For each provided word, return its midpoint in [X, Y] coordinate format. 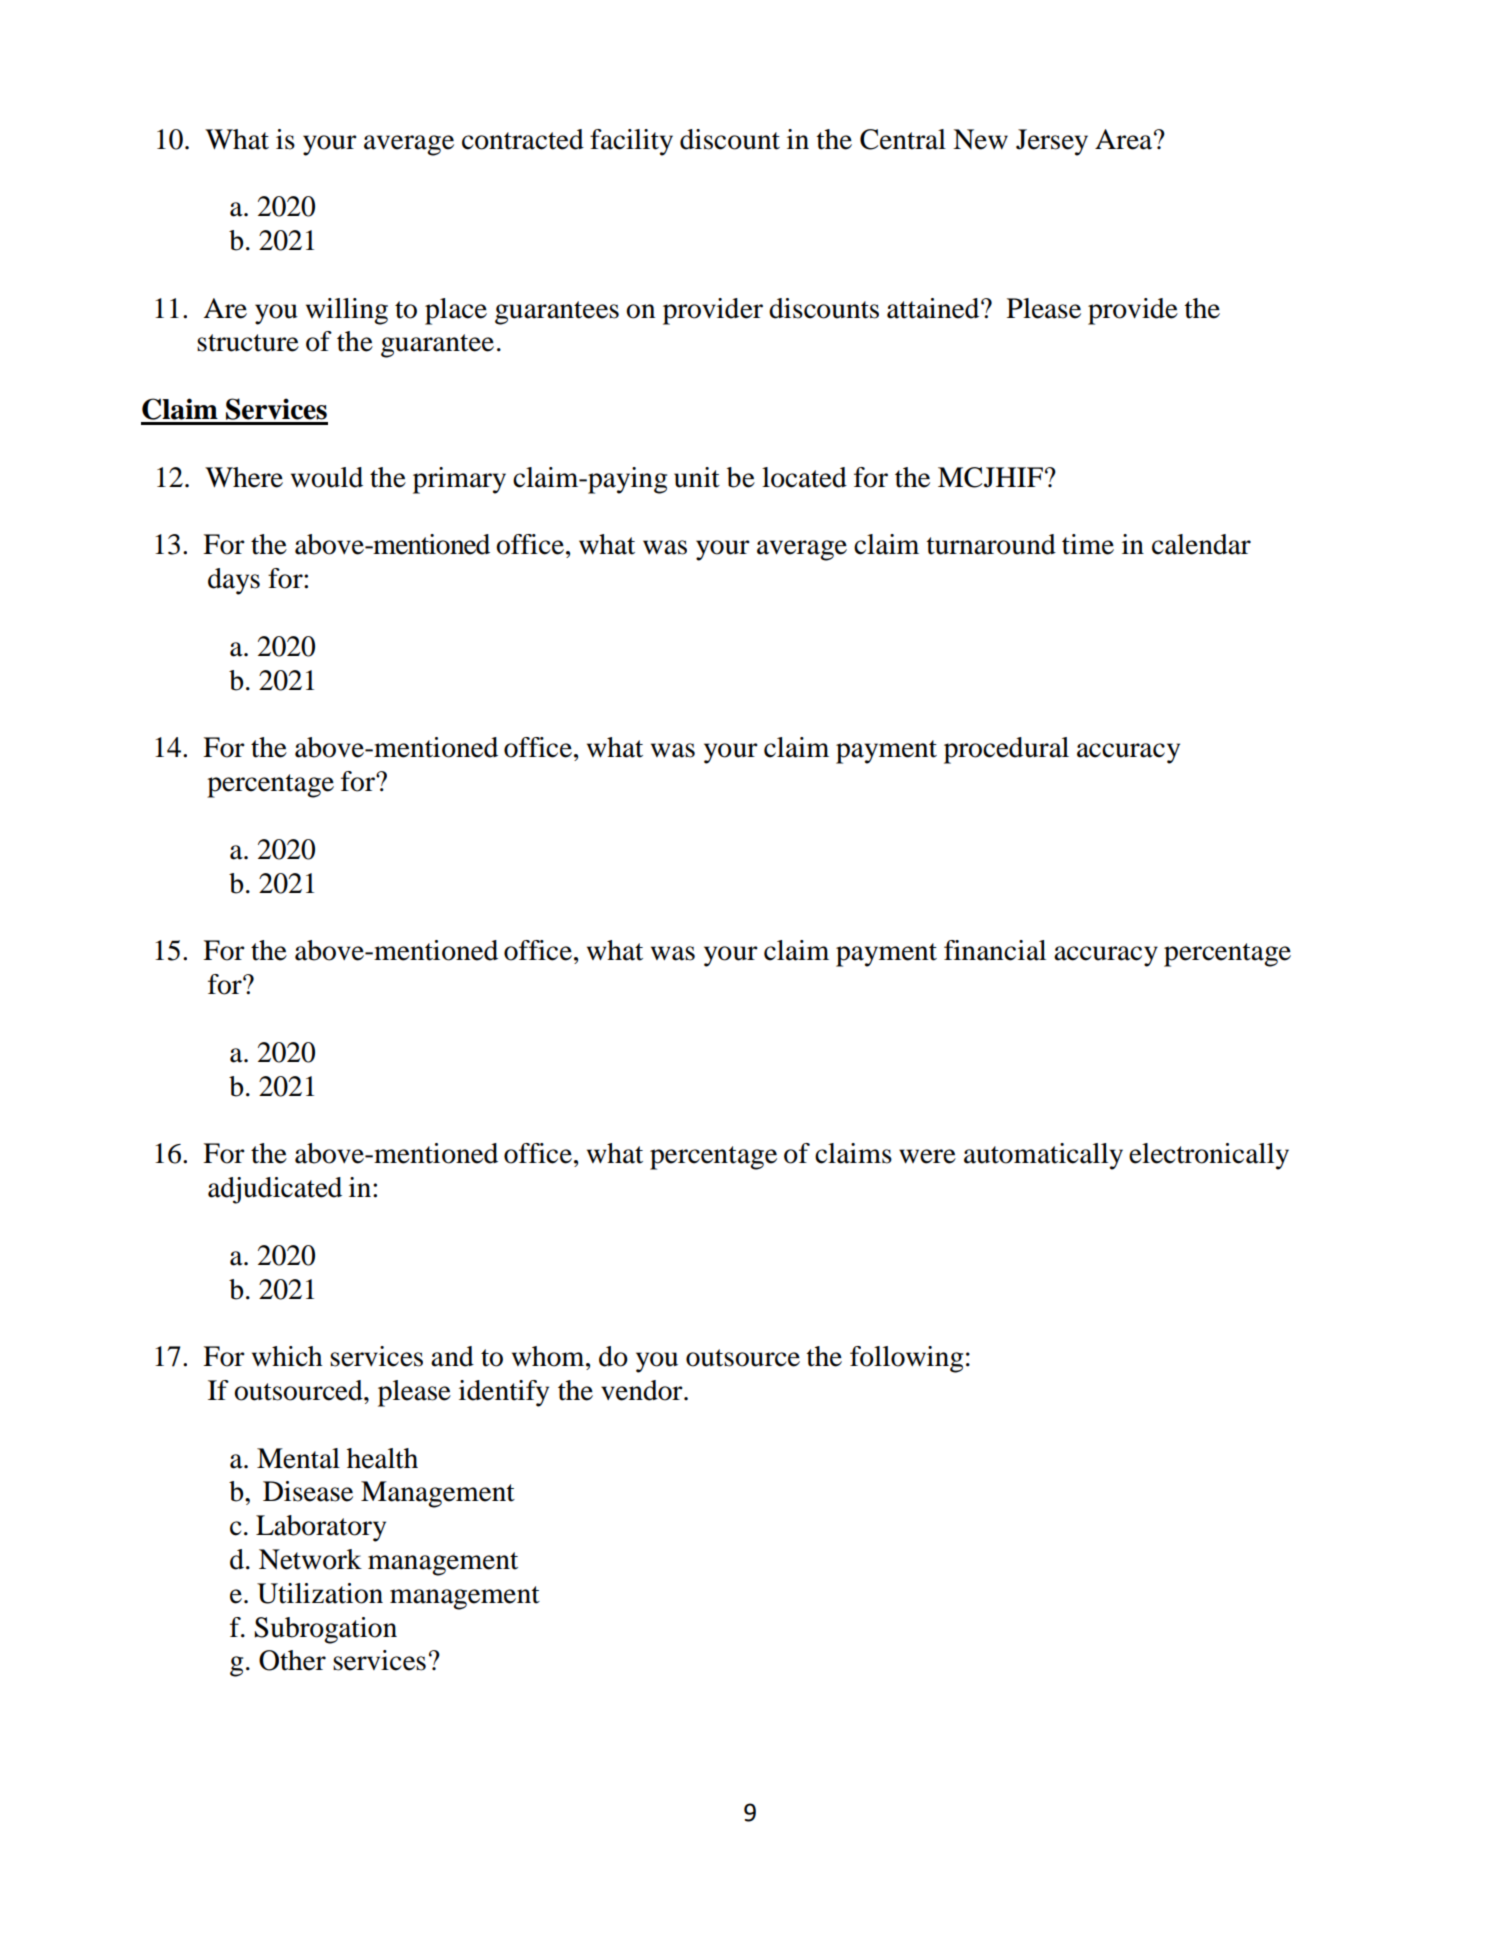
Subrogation [325, 1630]
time [1088, 544]
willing [347, 311]
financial [995, 950]
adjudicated [275, 1190]
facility [631, 142]
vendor [643, 1390]
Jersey [1052, 142]
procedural [1006, 750]
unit [697, 477]
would [327, 477]
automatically [1043, 1156]
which [287, 1356]
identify [504, 1393]
